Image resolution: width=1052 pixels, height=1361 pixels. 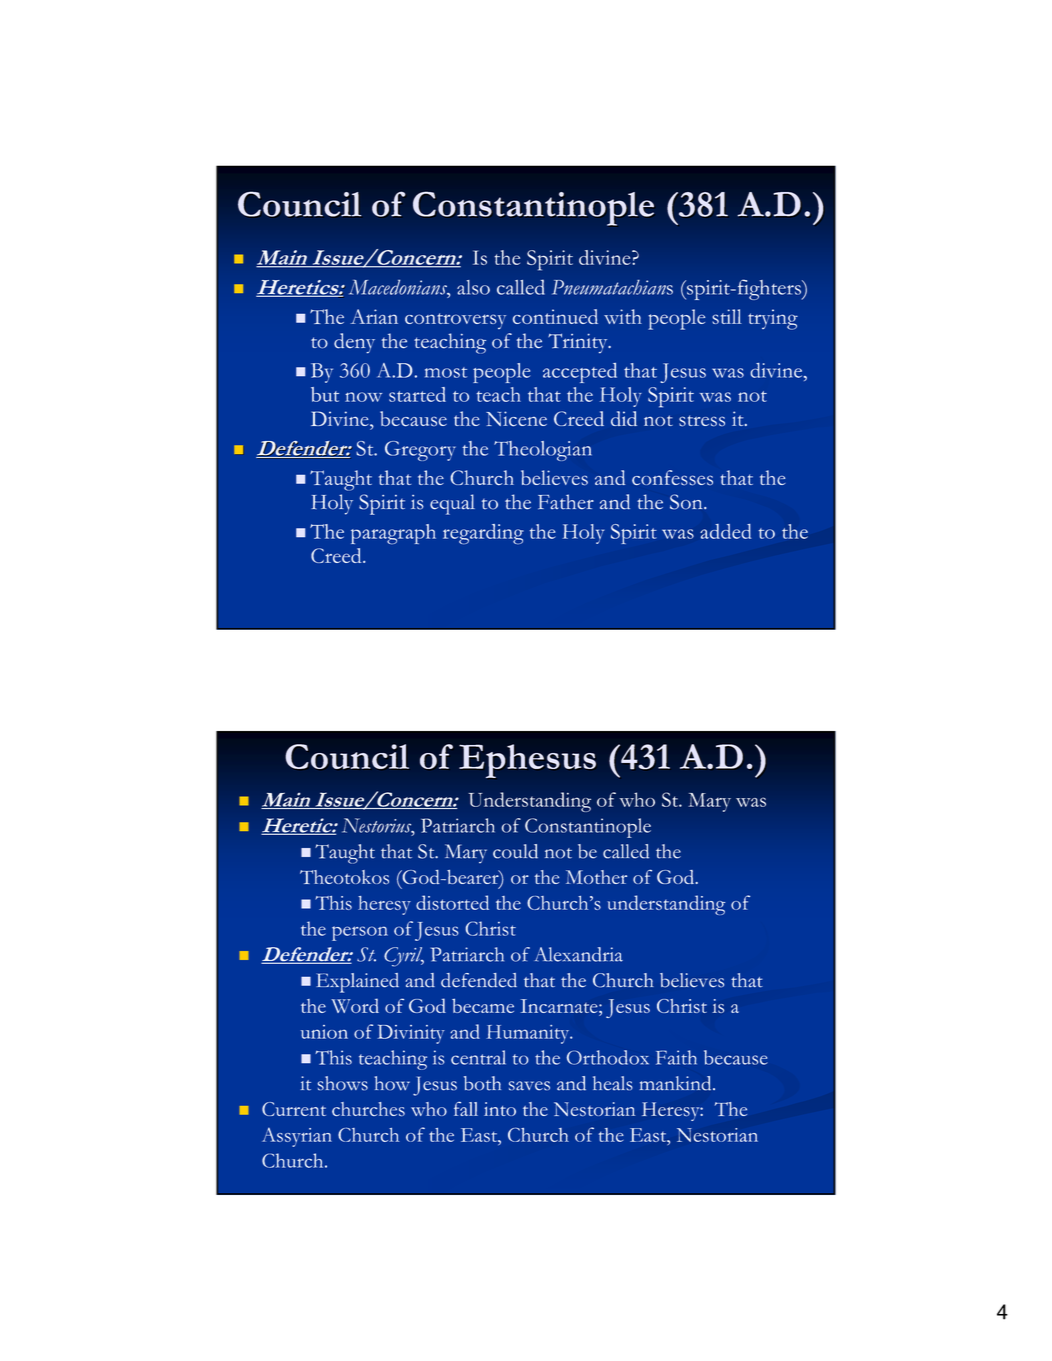 I want to click on Arian, so click(x=374, y=316).
